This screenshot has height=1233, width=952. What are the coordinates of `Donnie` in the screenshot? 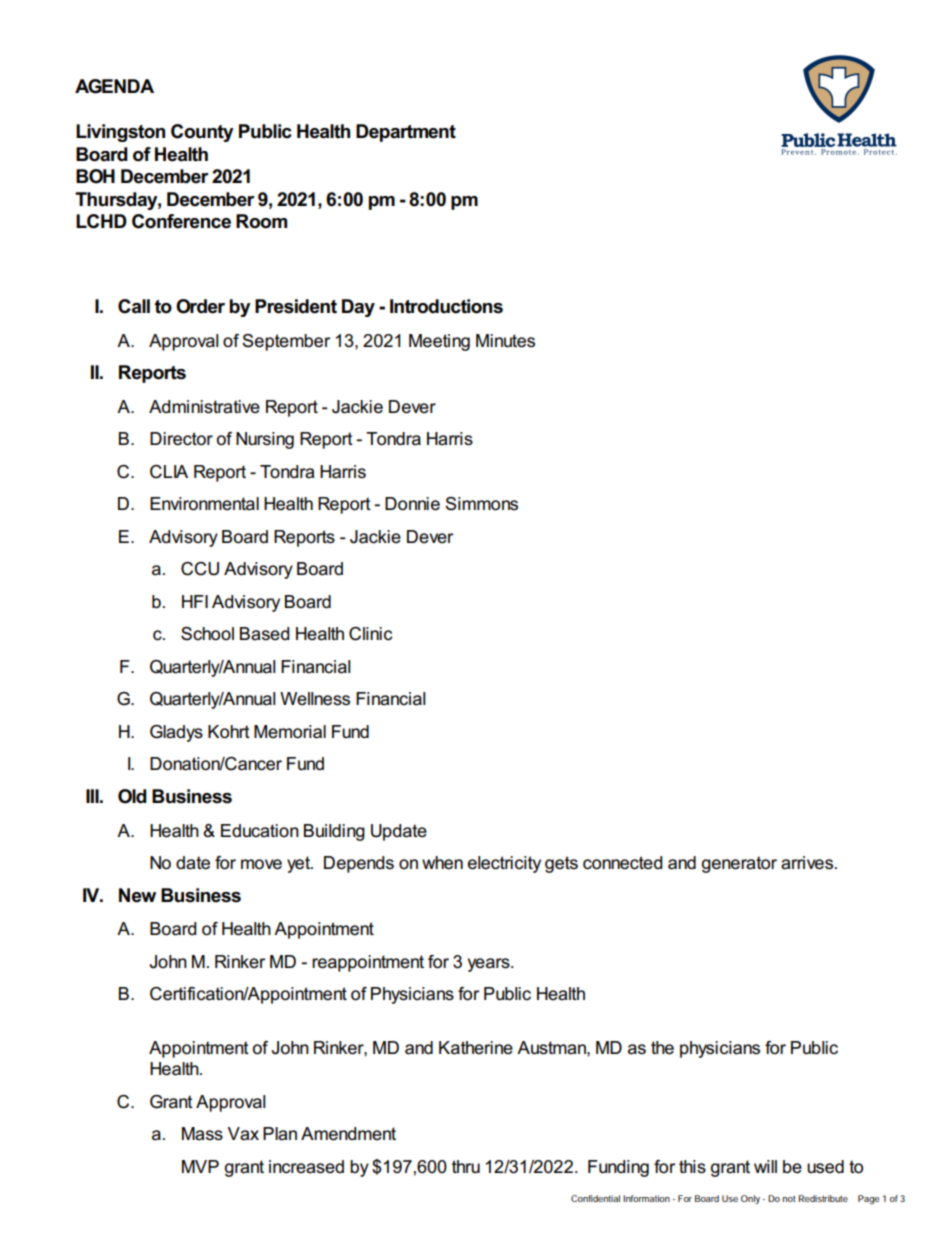 It's located at (412, 504).
